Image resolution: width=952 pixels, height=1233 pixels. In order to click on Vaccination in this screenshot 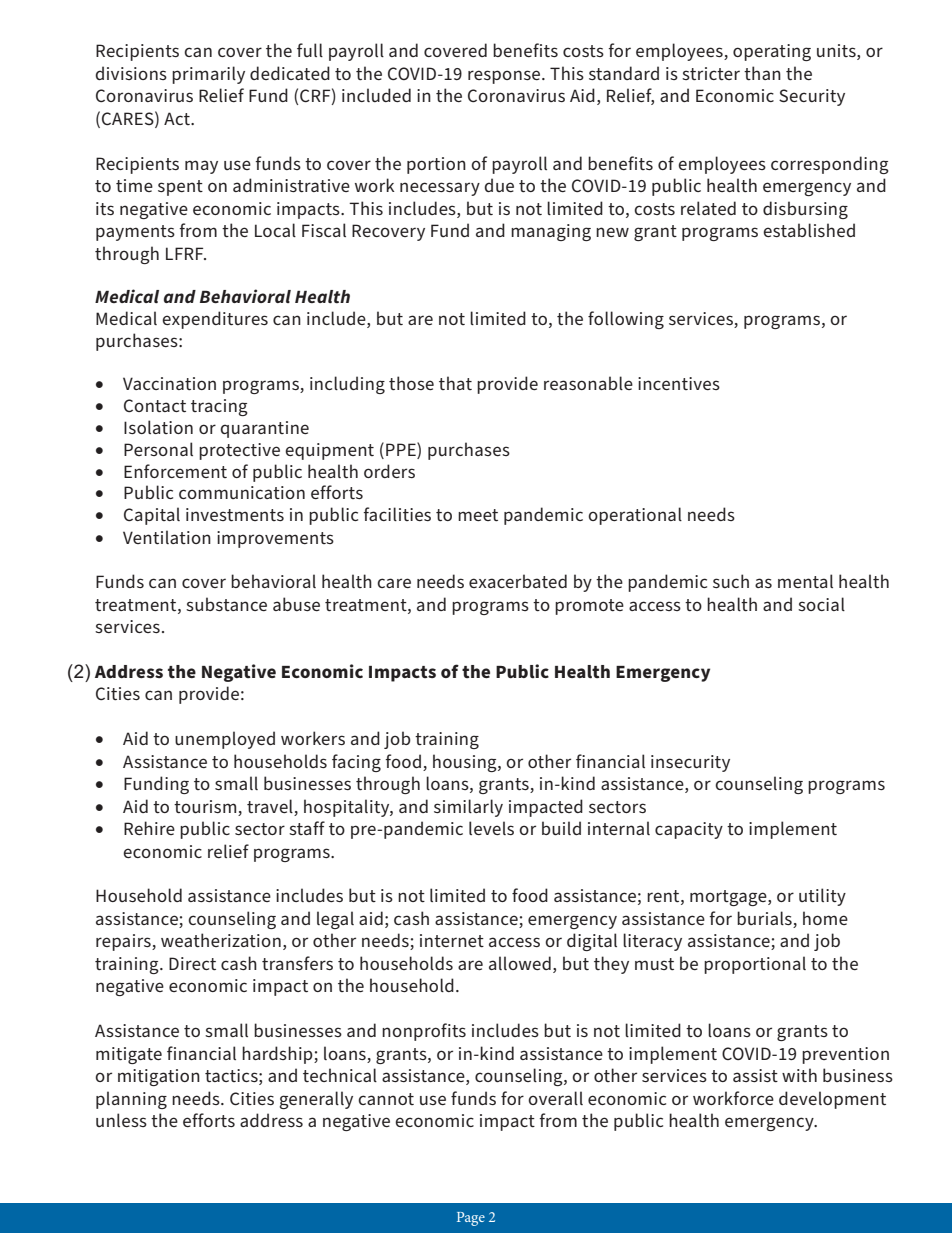, I will do `click(169, 383)`.
